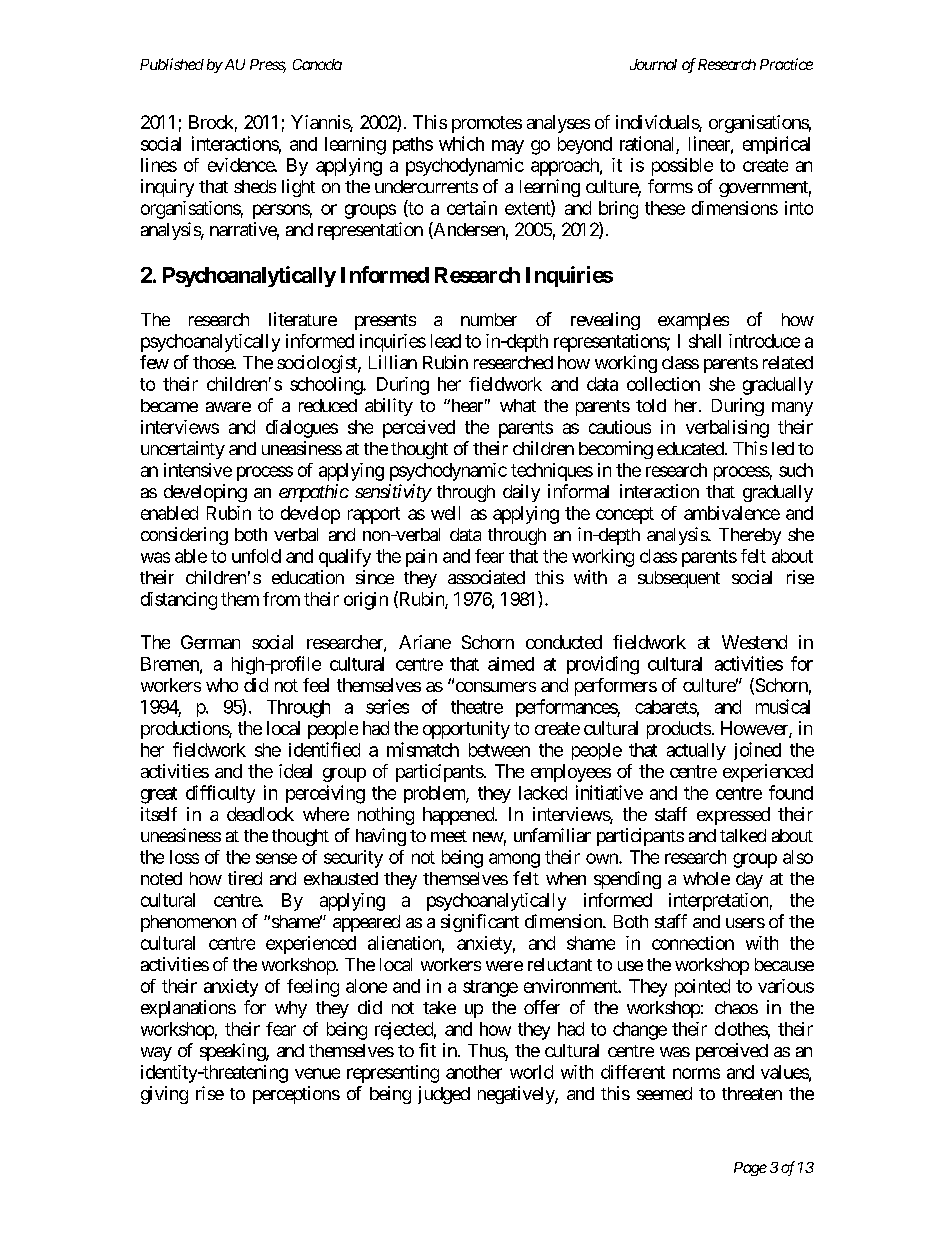 The height and width of the screenshot is (1233, 952). Describe the element at coordinates (461, 143) in the screenshot. I see `which` at that location.
